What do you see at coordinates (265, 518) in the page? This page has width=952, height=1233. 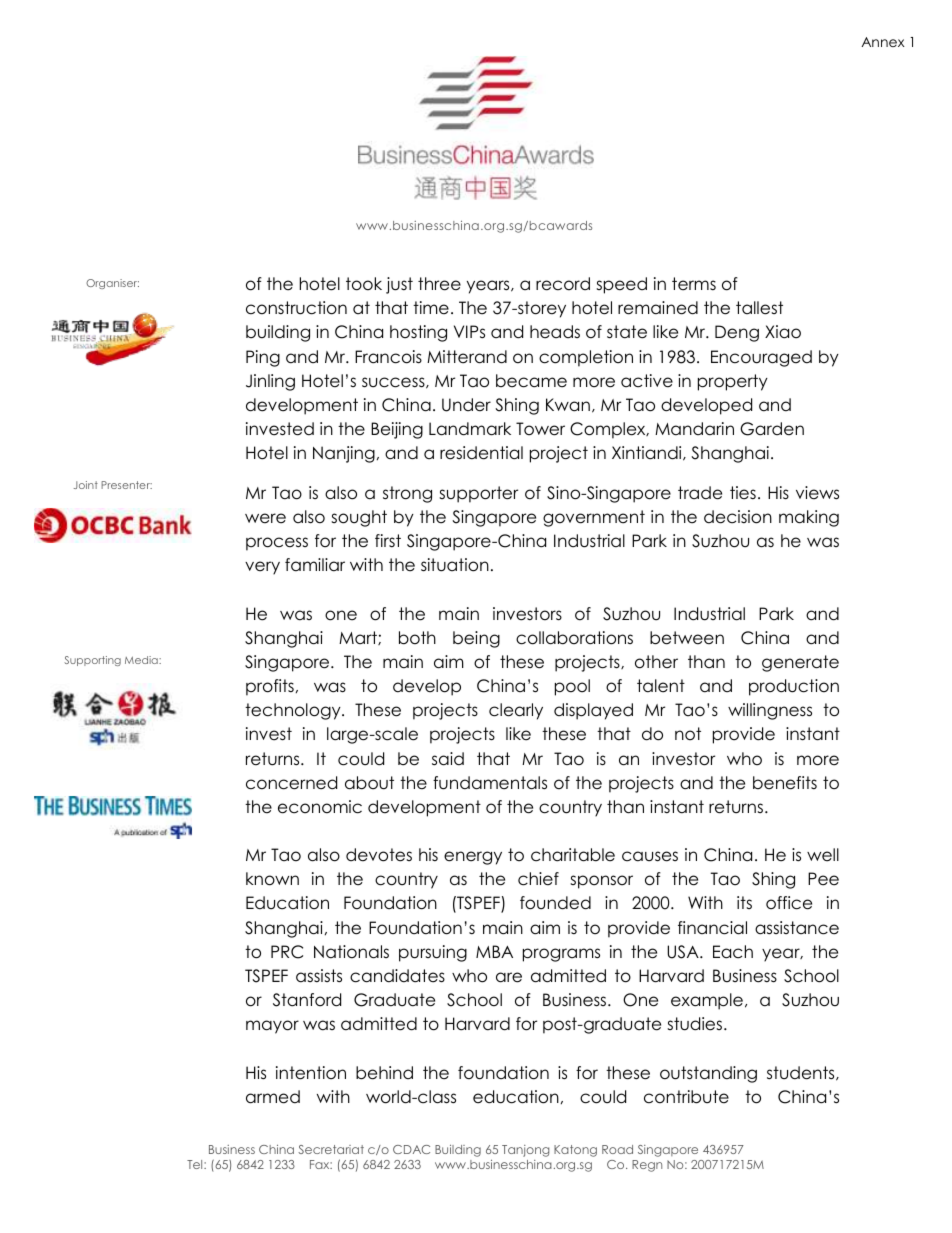 I see `were` at bounding box center [265, 518].
